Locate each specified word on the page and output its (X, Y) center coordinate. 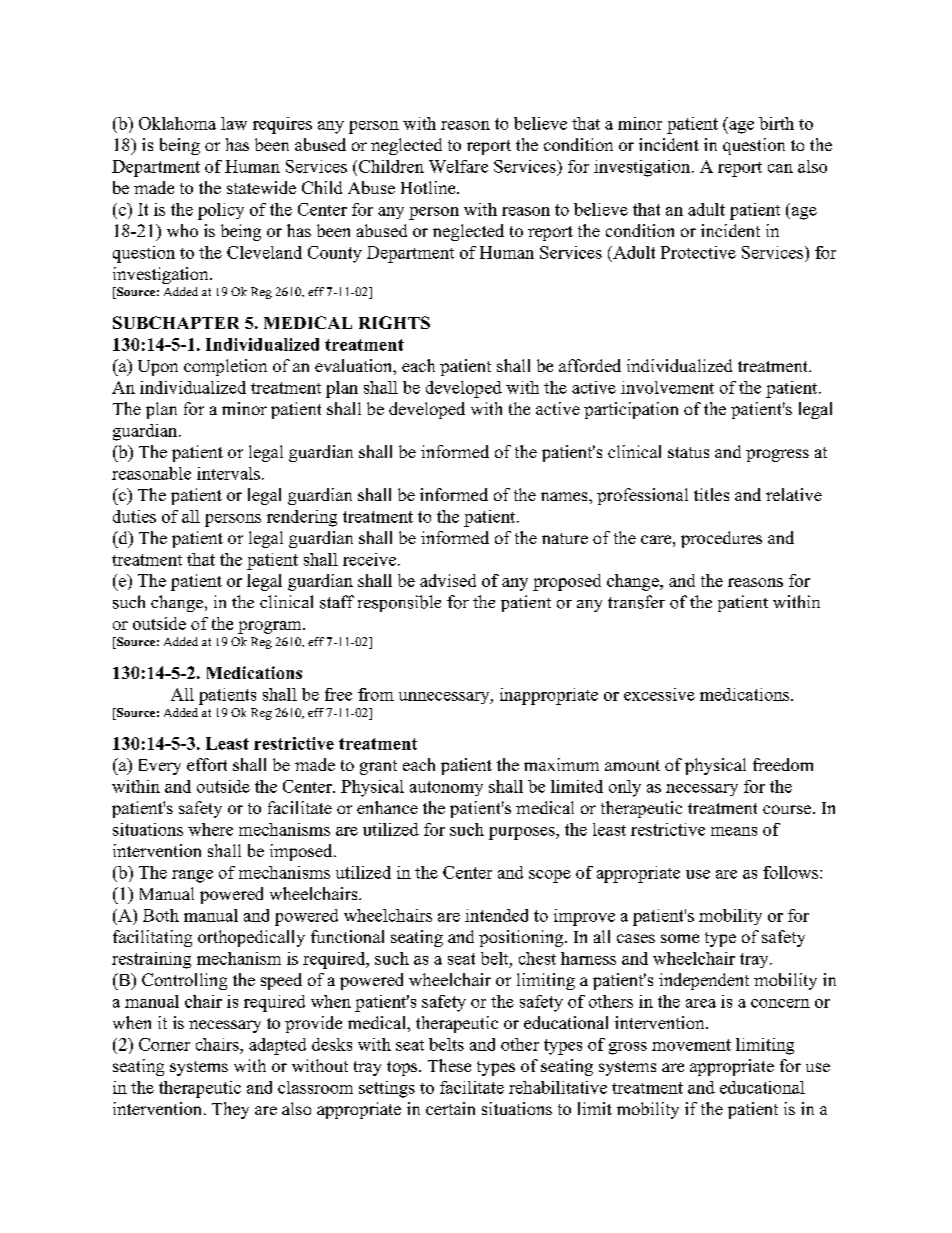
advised (448, 580)
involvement (667, 387)
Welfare (458, 166)
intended (496, 915)
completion (225, 367)
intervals (228, 473)
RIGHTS (394, 322)
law (234, 123)
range (192, 876)
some (680, 938)
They (230, 1110)
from (376, 694)
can (780, 168)
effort (207, 764)
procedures (721, 539)
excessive (659, 694)
